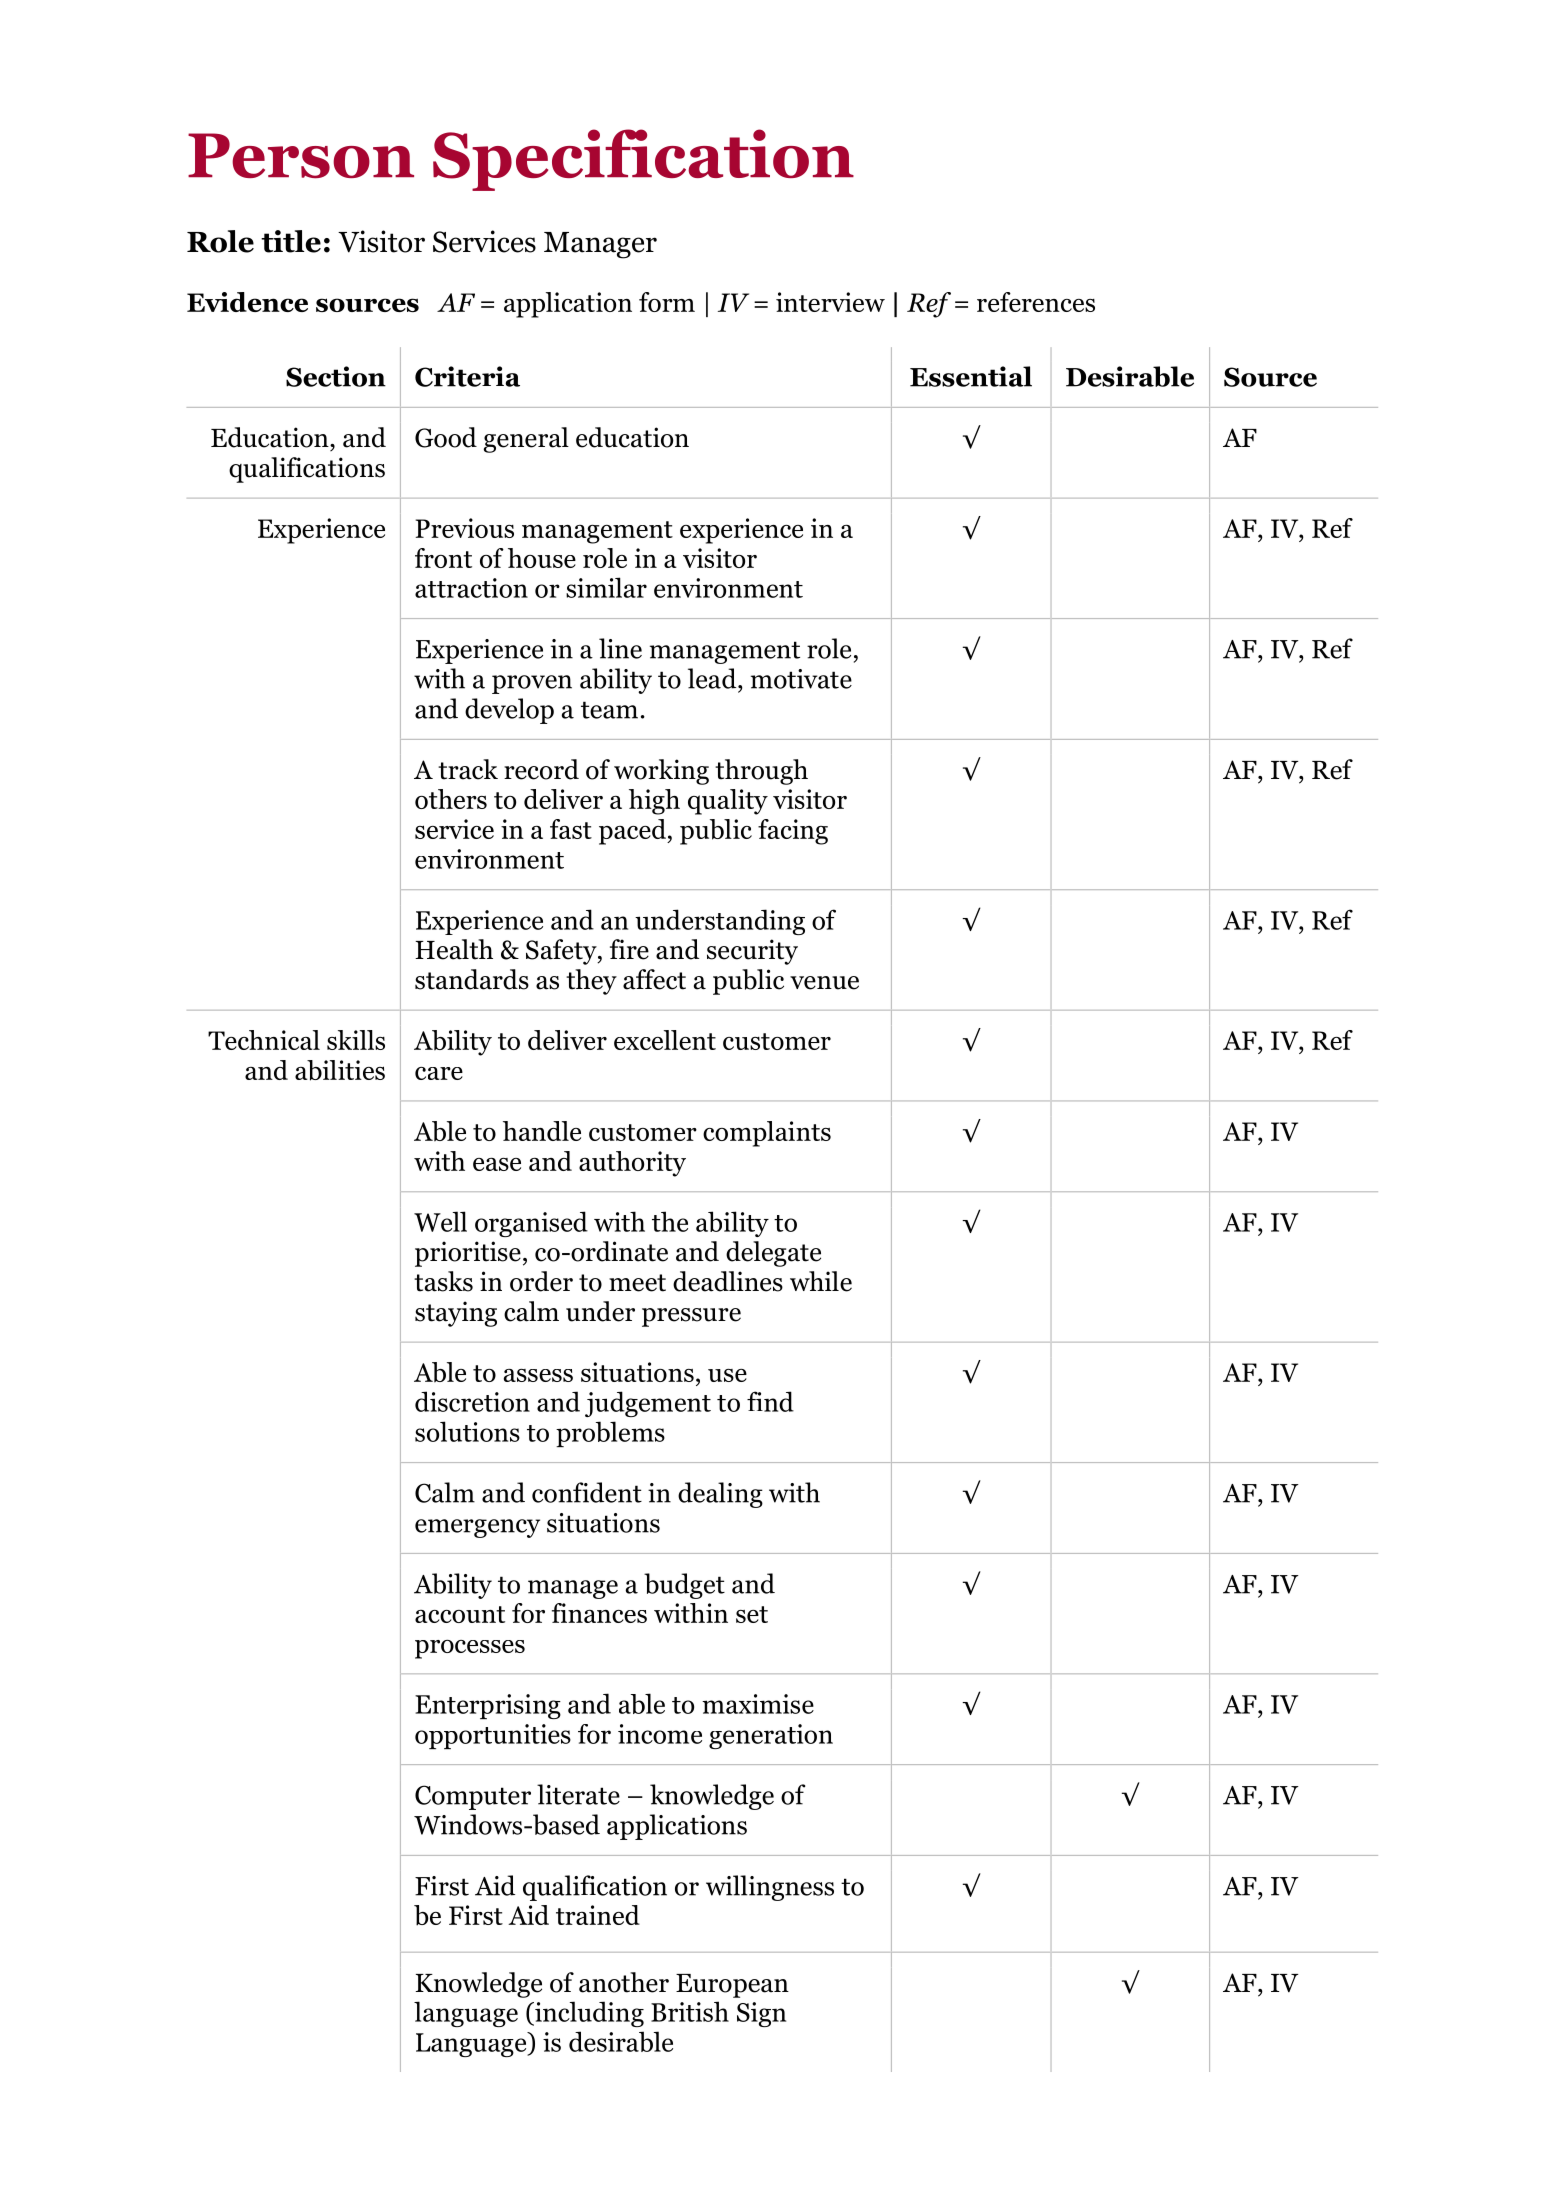 The height and width of the document is (2212, 1564). Describe the element at coordinates (770, 1888) in the document. I see `willingness` at that location.
